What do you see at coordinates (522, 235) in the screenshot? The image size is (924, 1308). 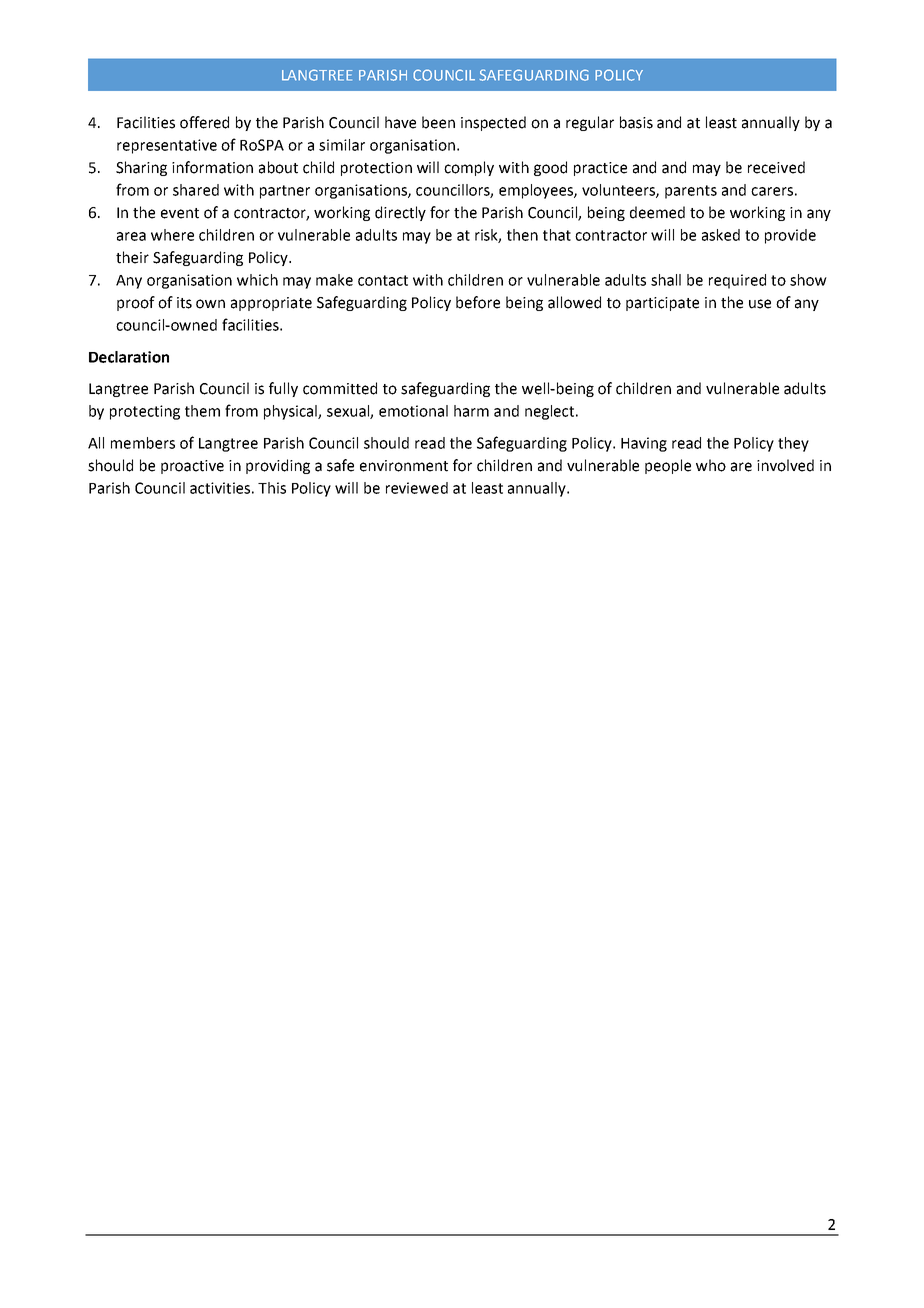 I see `then` at bounding box center [522, 235].
